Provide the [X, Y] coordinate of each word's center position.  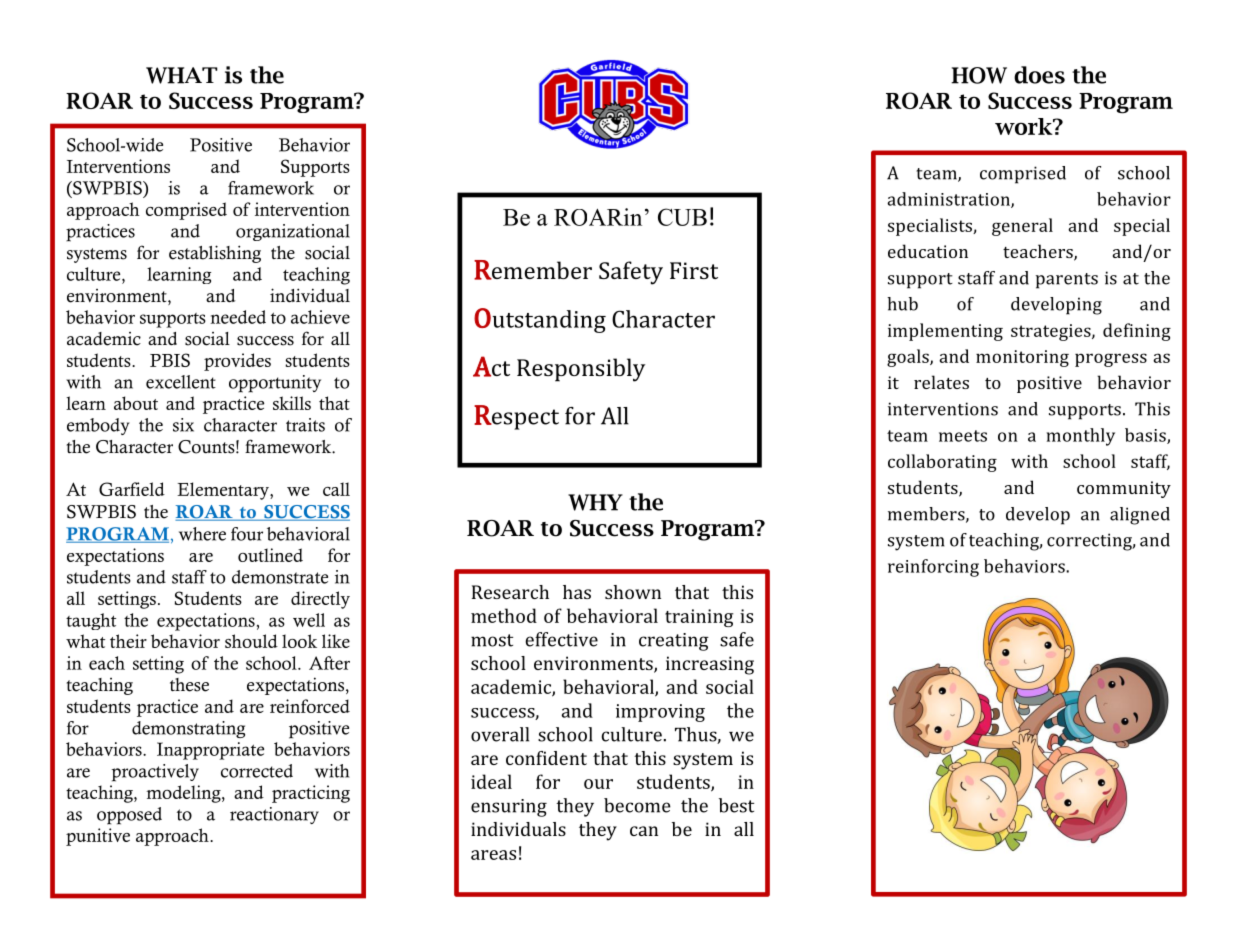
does [1039, 75]
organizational [293, 232]
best [736, 805]
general [1022, 227]
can [644, 831]
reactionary [274, 815]
